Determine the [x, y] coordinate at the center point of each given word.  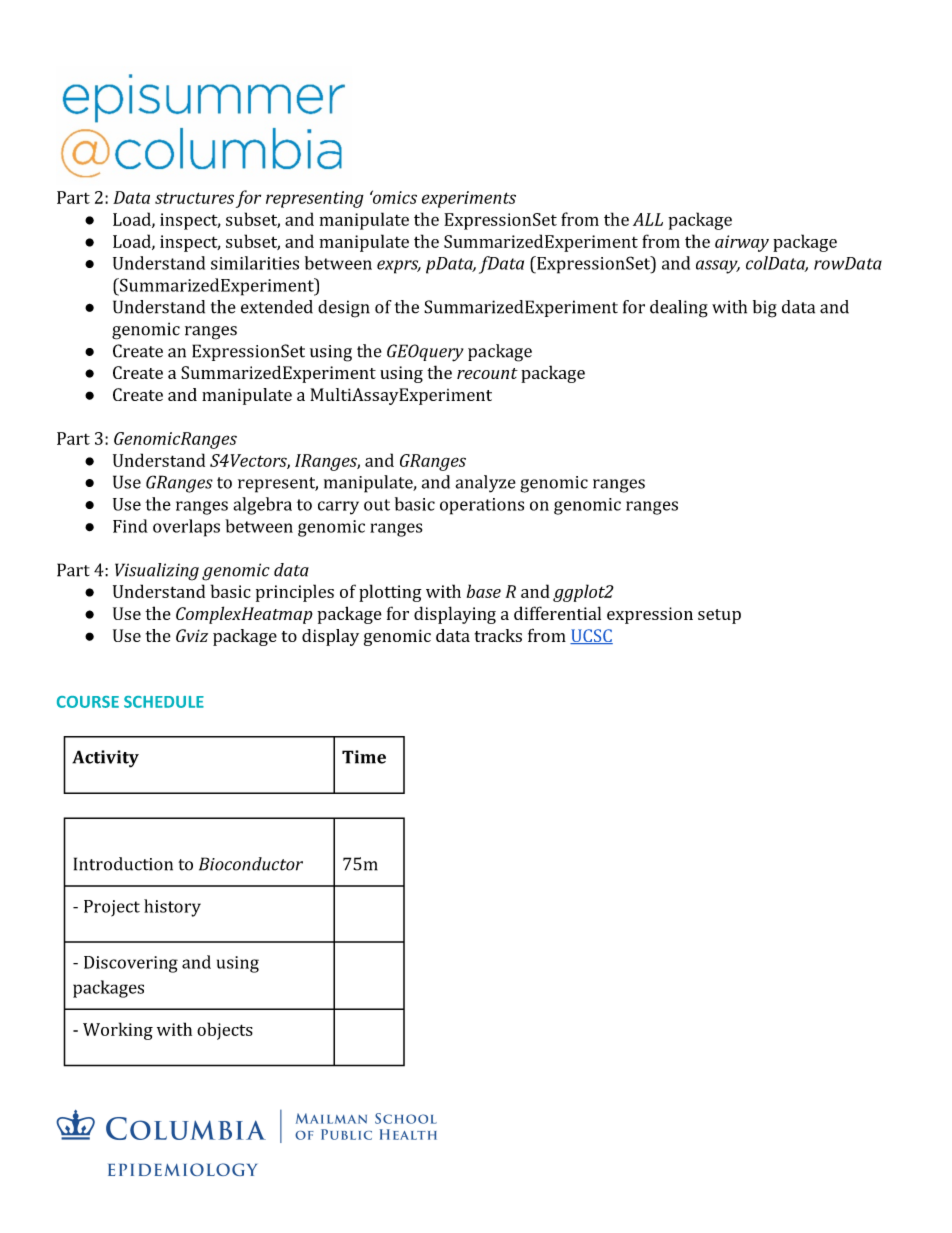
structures [194, 198]
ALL [648, 219]
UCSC [591, 636]
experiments [469, 199]
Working [118, 1031]
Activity [105, 759]
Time [364, 757]
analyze [485, 484]
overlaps [186, 528]
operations [482, 506]
